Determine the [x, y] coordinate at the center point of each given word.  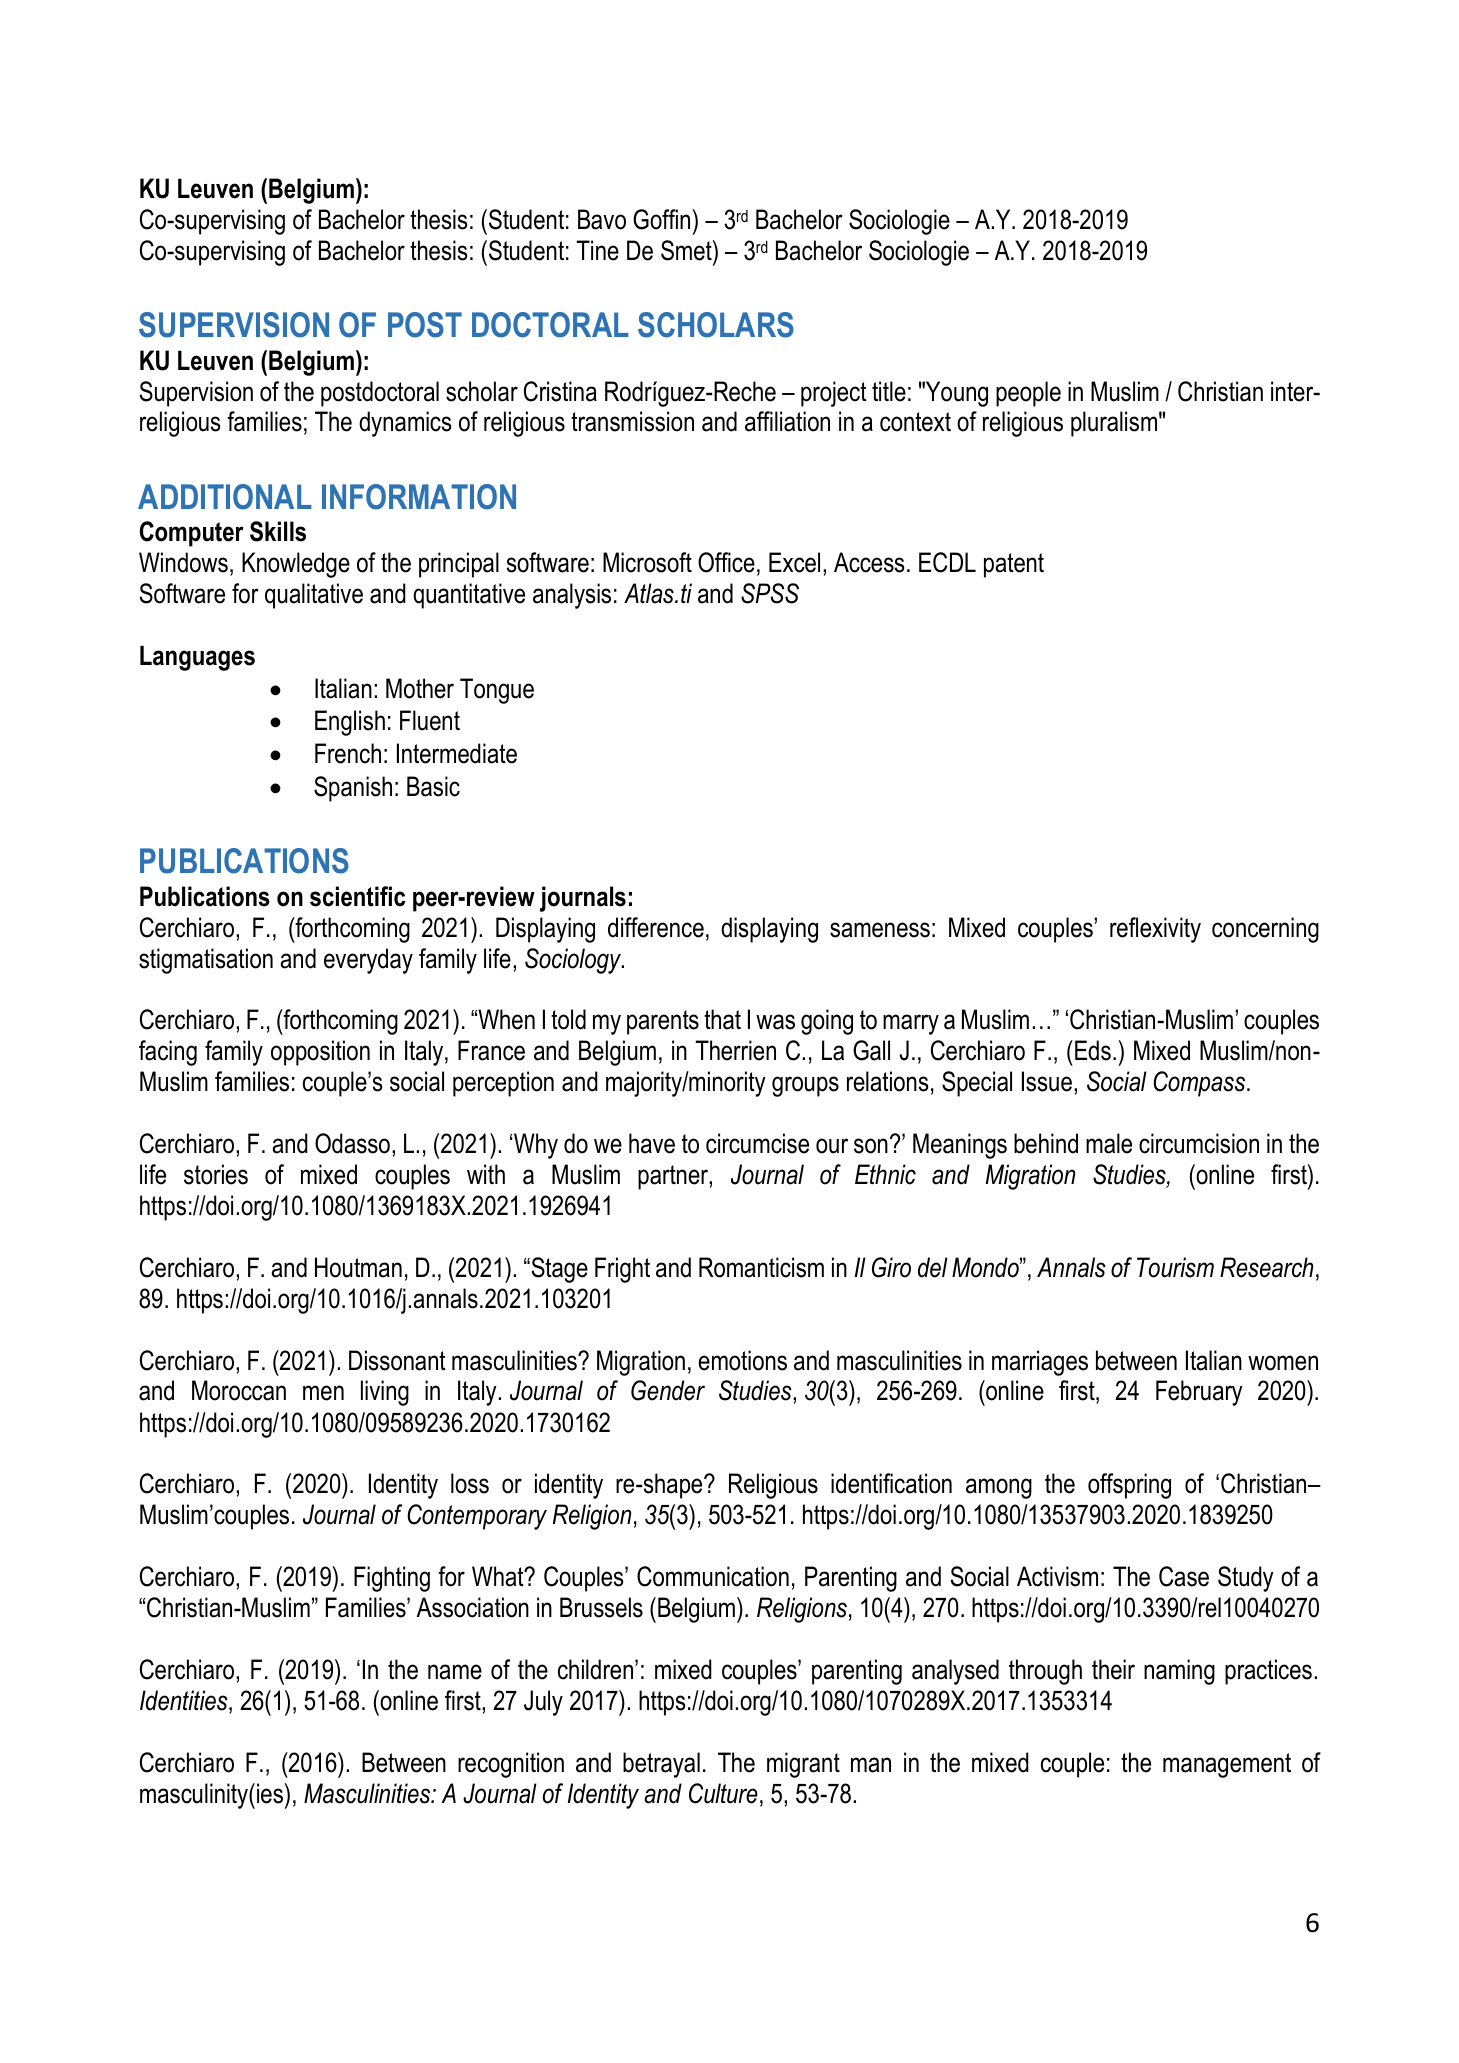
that [722, 1019]
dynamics [405, 424]
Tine [597, 250]
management [1227, 1765]
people [1028, 394]
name [455, 1672]
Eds [1093, 1050]
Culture [723, 1793]
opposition [320, 1053]
